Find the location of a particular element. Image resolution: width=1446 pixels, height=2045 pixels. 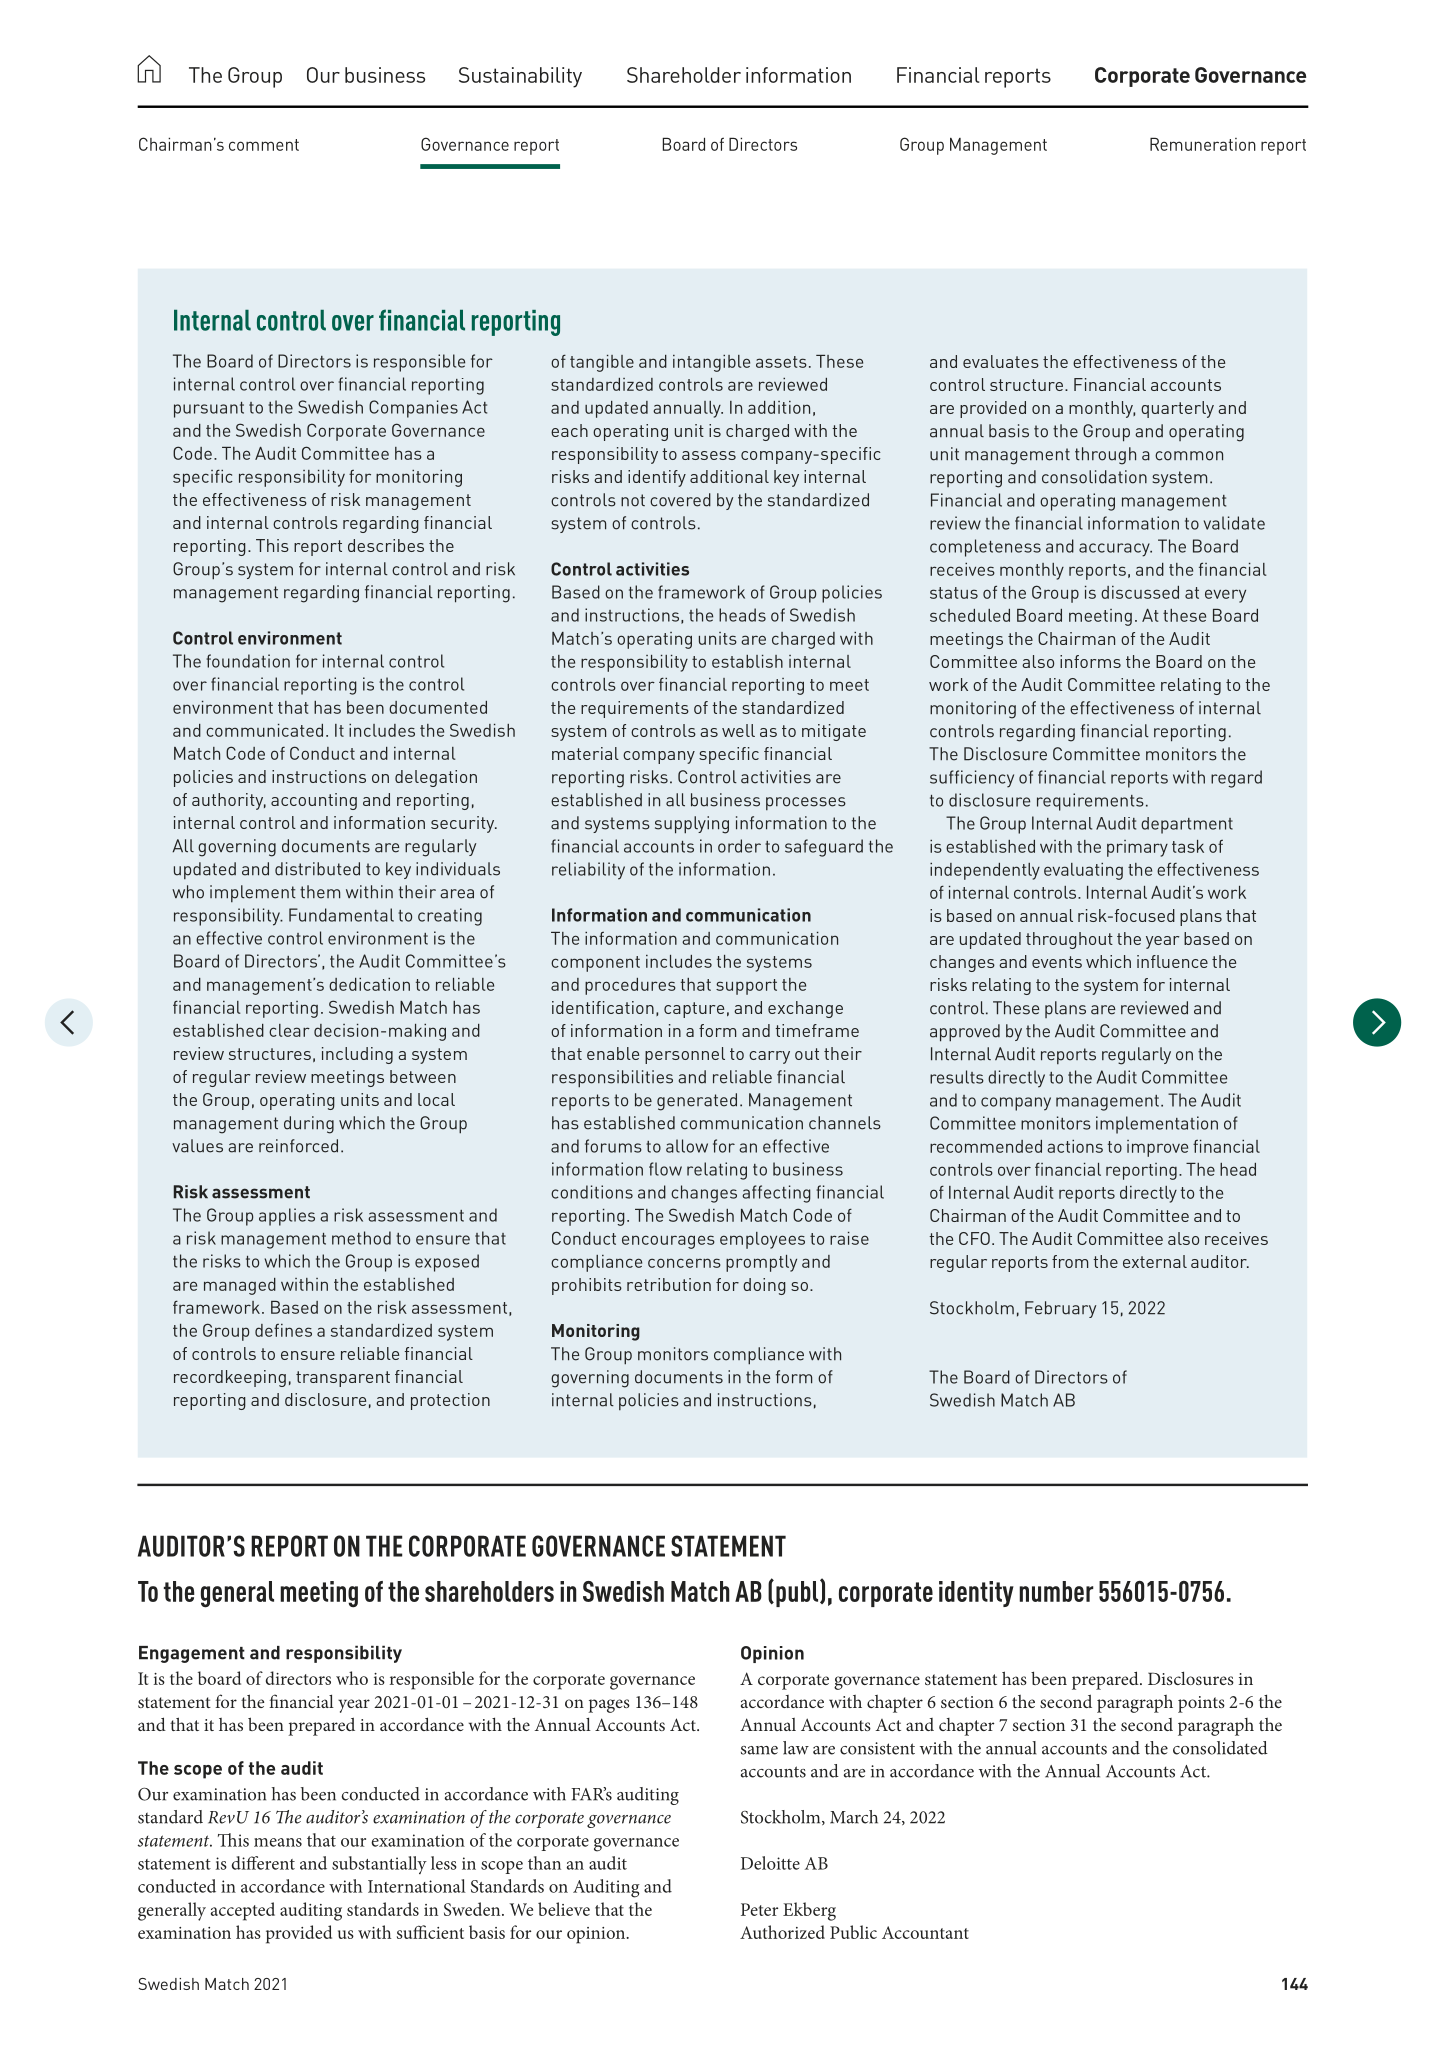

Sustainability is located at coordinates (520, 77).
